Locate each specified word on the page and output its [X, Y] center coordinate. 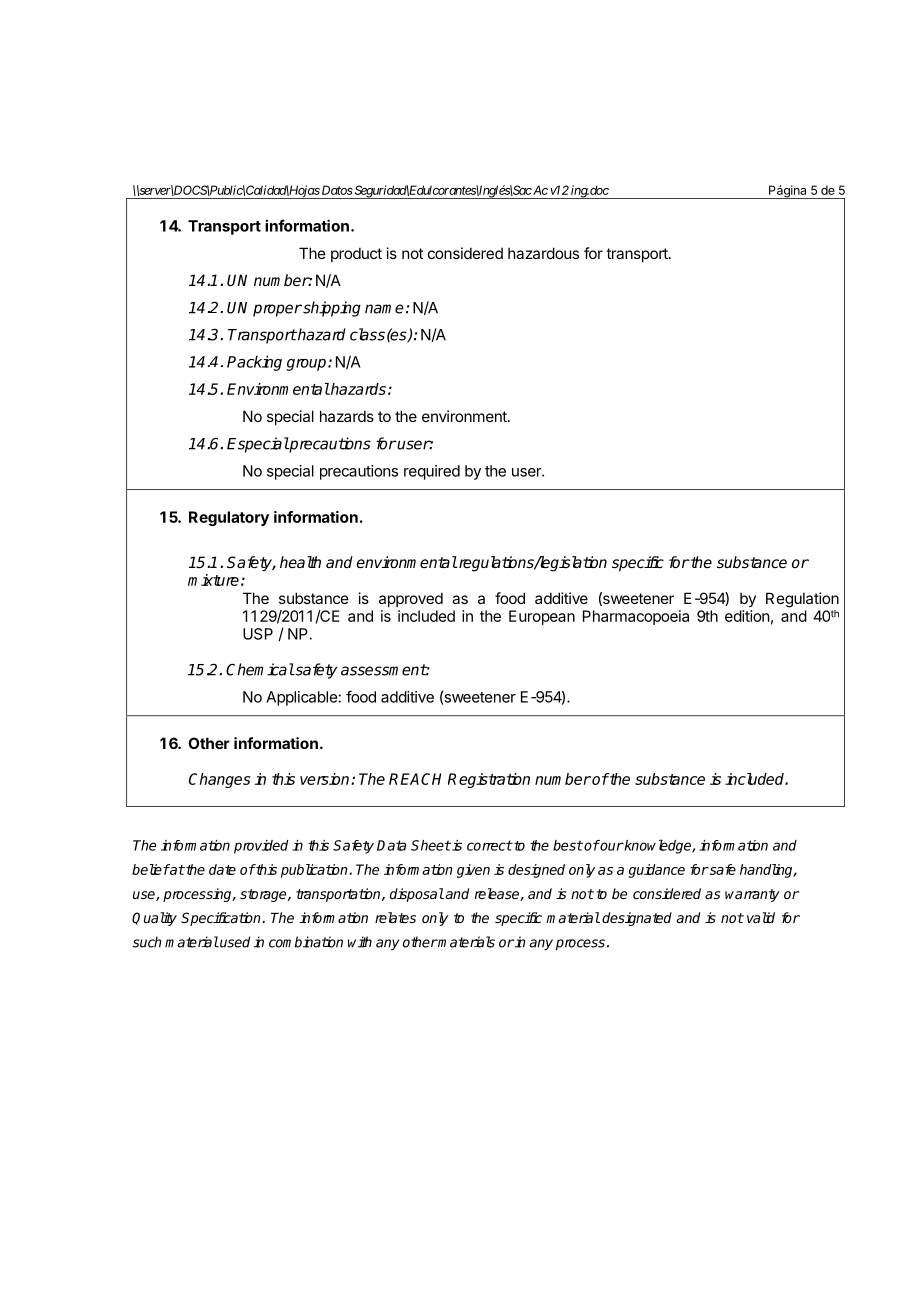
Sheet [431, 845]
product [356, 254]
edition [747, 616]
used [234, 942]
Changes [219, 780]
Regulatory [229, 518]
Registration [489, 780]
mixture [213, 580]
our [611, 846]
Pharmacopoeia [636, 617]
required [432, 472]
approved [411, 599]
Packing [254, 363]
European [542, 617]
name [384, 309]
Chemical [260, 669]
